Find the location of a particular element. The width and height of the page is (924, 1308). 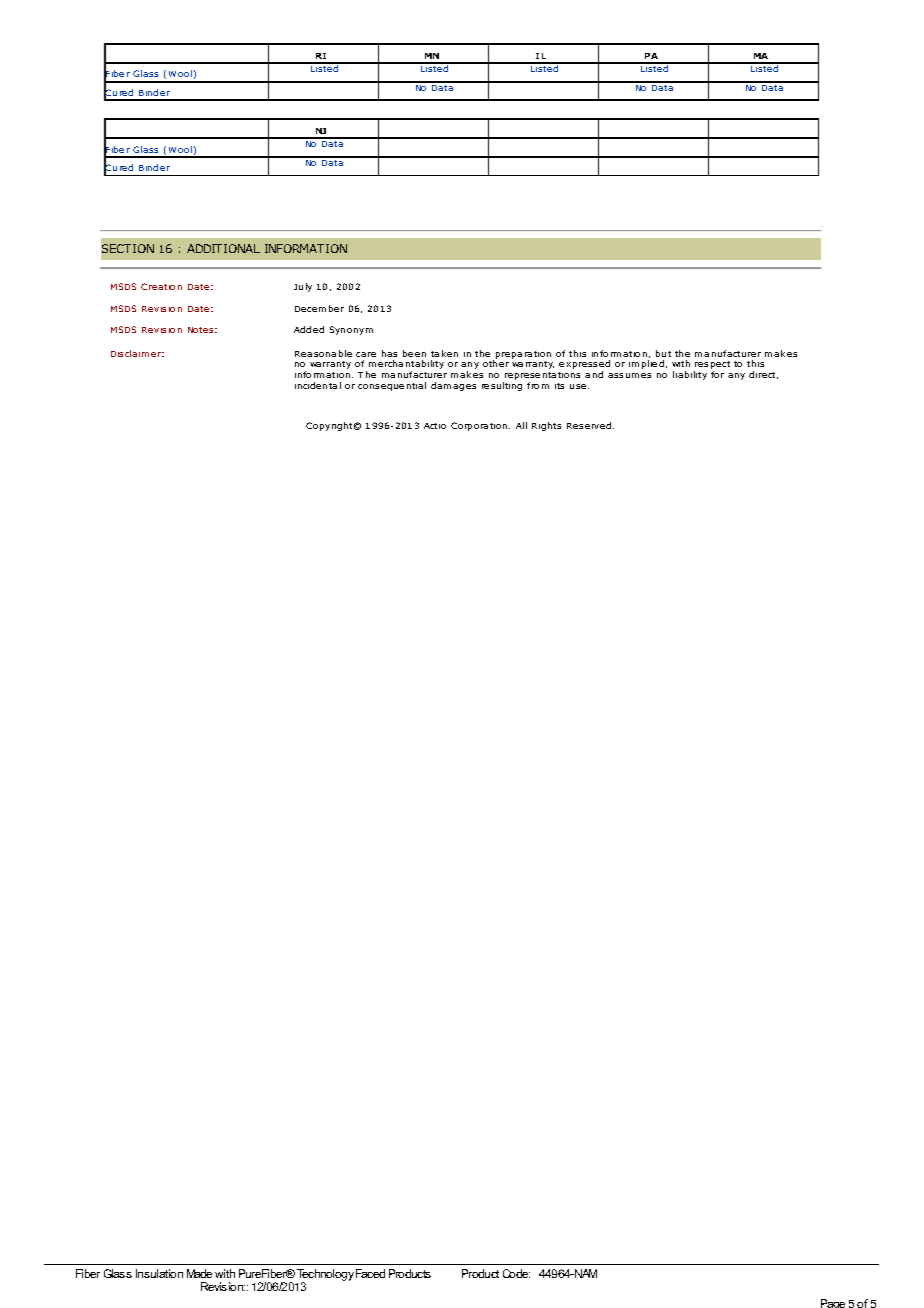

liability is located at coordinates (690, 375).
